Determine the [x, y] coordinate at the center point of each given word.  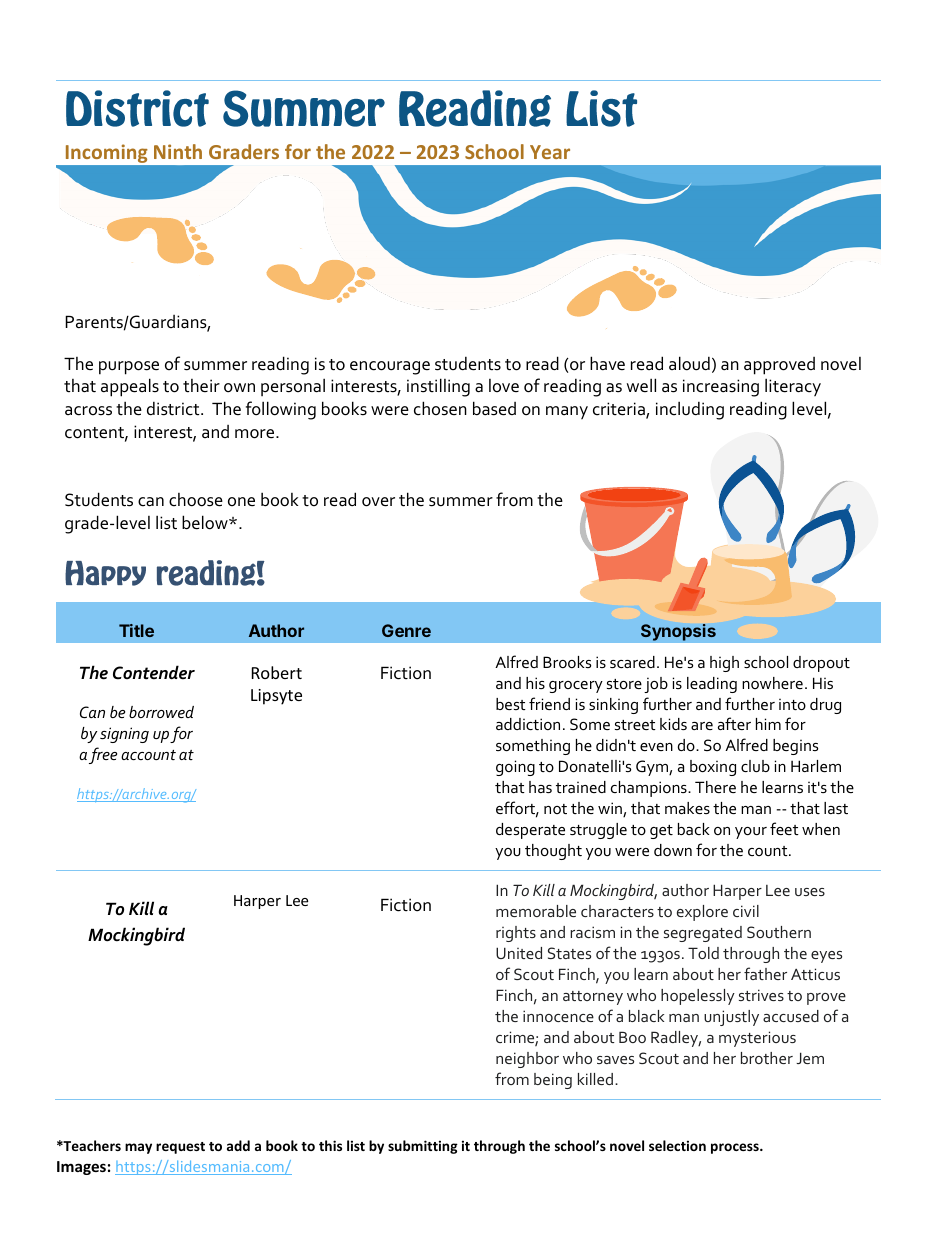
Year [550, 152]
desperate [530, 831]
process [736, 1148]
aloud [689, 363]
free [103, 755]
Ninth [178, 151]
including [690, 410]
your [751, 833]
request [180, 1148]
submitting [423, 1147]
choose [196, 500]
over [378, 502]
